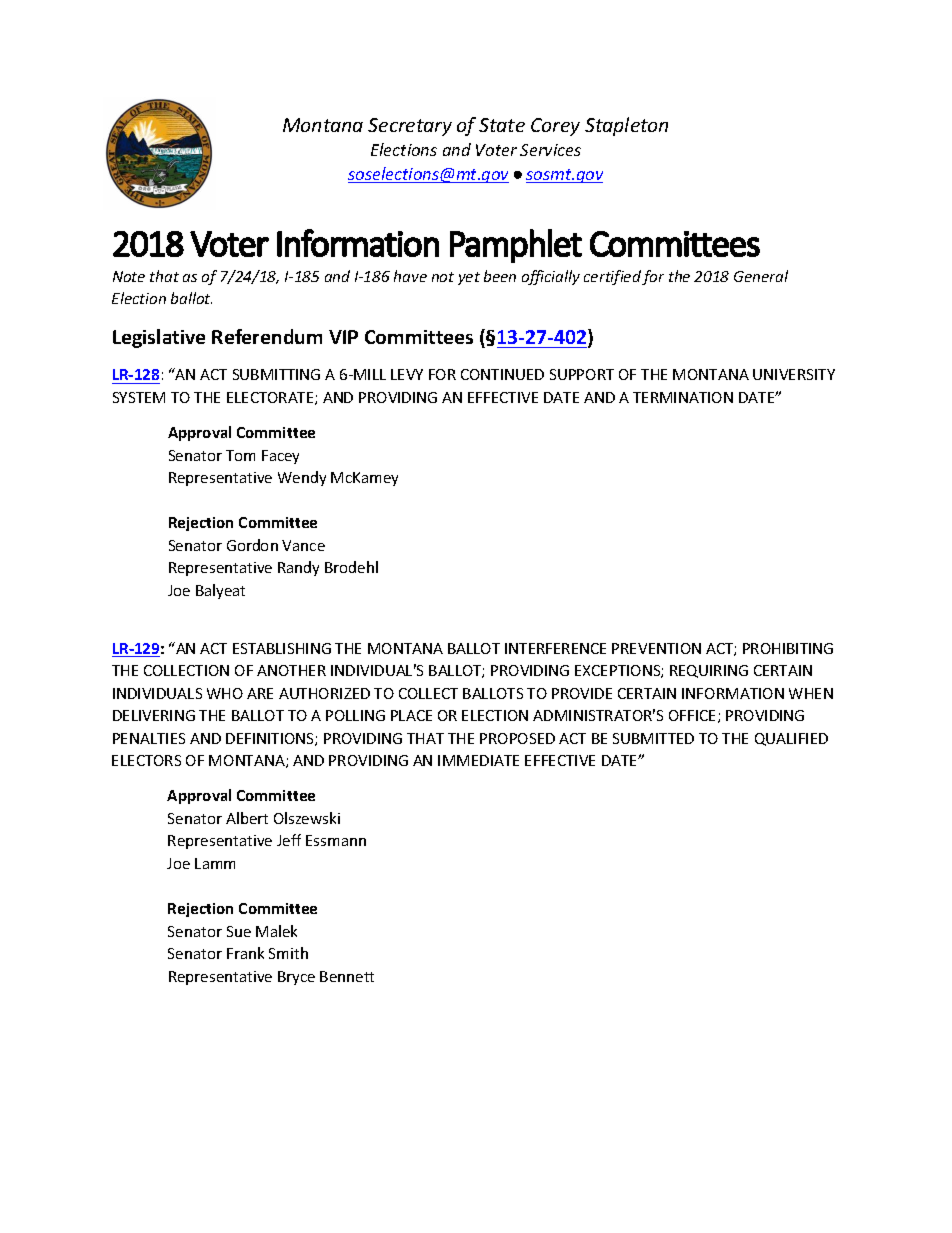 The width and height of the page is (952, 1233). I want to click on Stapleton, so click(626, 126).
